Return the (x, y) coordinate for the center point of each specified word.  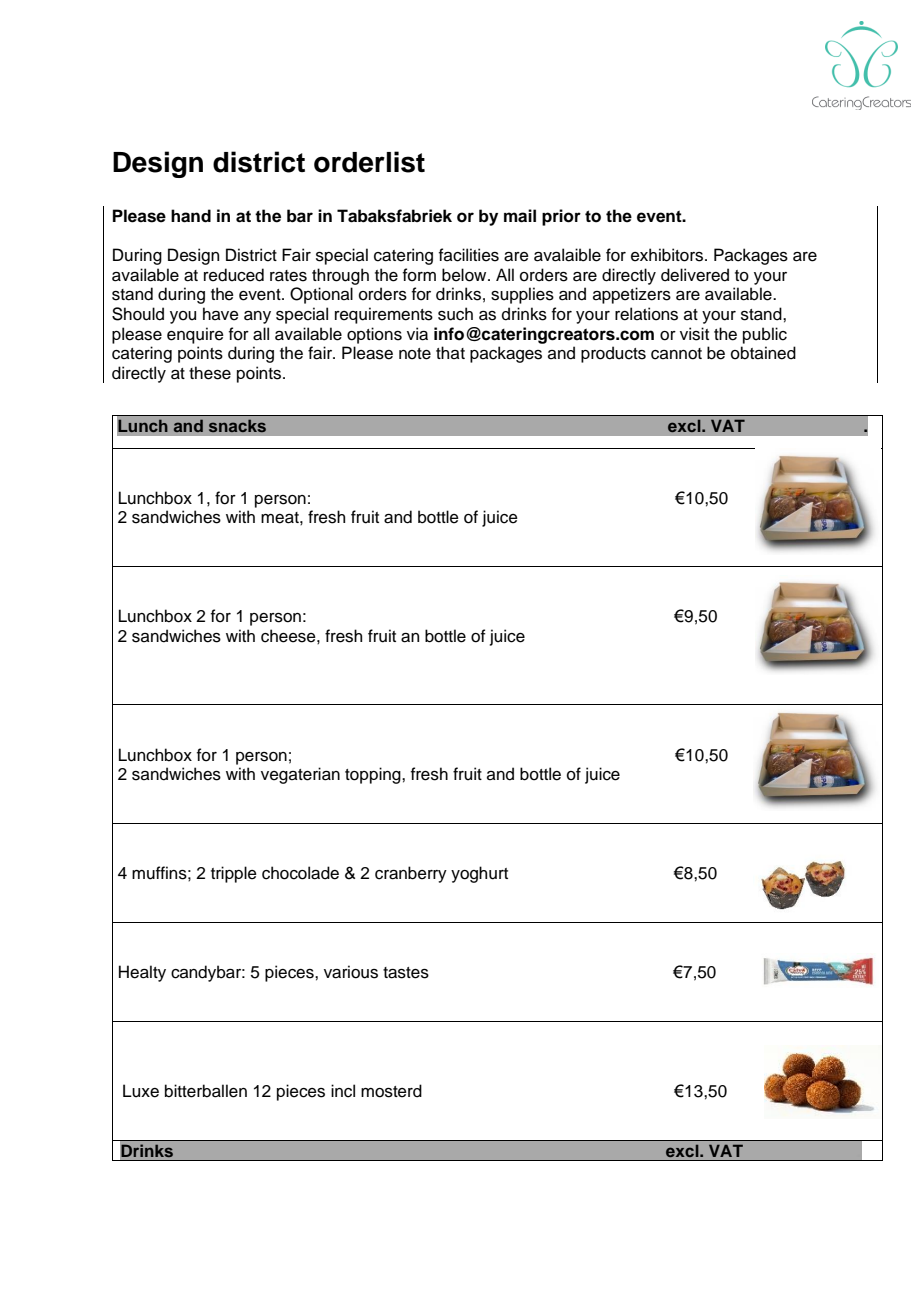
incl (343, 1091)
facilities (469, 255)
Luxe (141, 1091)
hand (191, 216)
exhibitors (667, 255)
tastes (406, 973)
